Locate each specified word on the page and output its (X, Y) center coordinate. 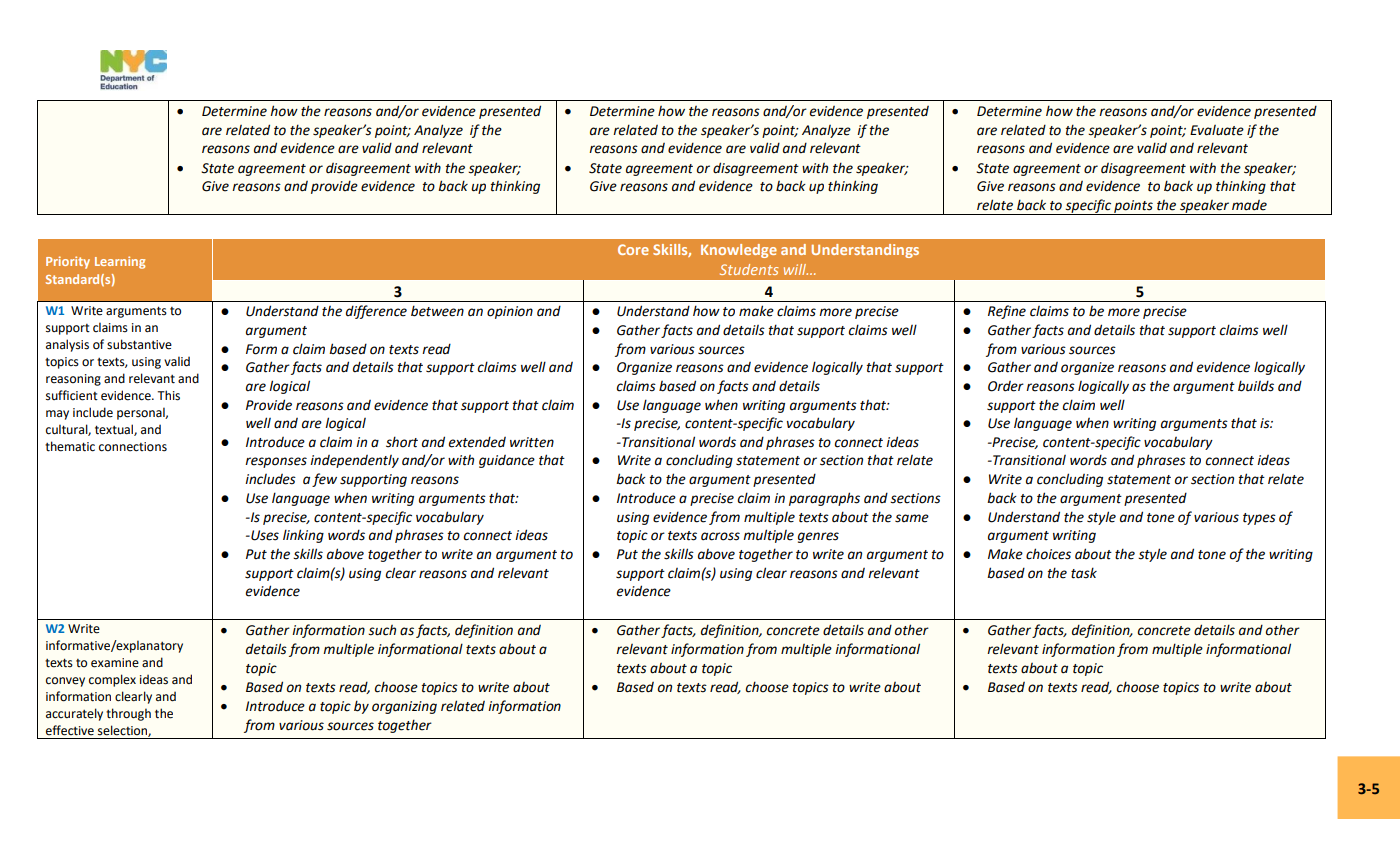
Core (633, 249)
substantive (139, 344)
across (720, 536)
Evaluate (1217, 130)
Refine (1007, 312)
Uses (264, 535)
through (128, 714)
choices (1048, 554)
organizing (404, 707)
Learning (120, 262)
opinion (510, 312)
